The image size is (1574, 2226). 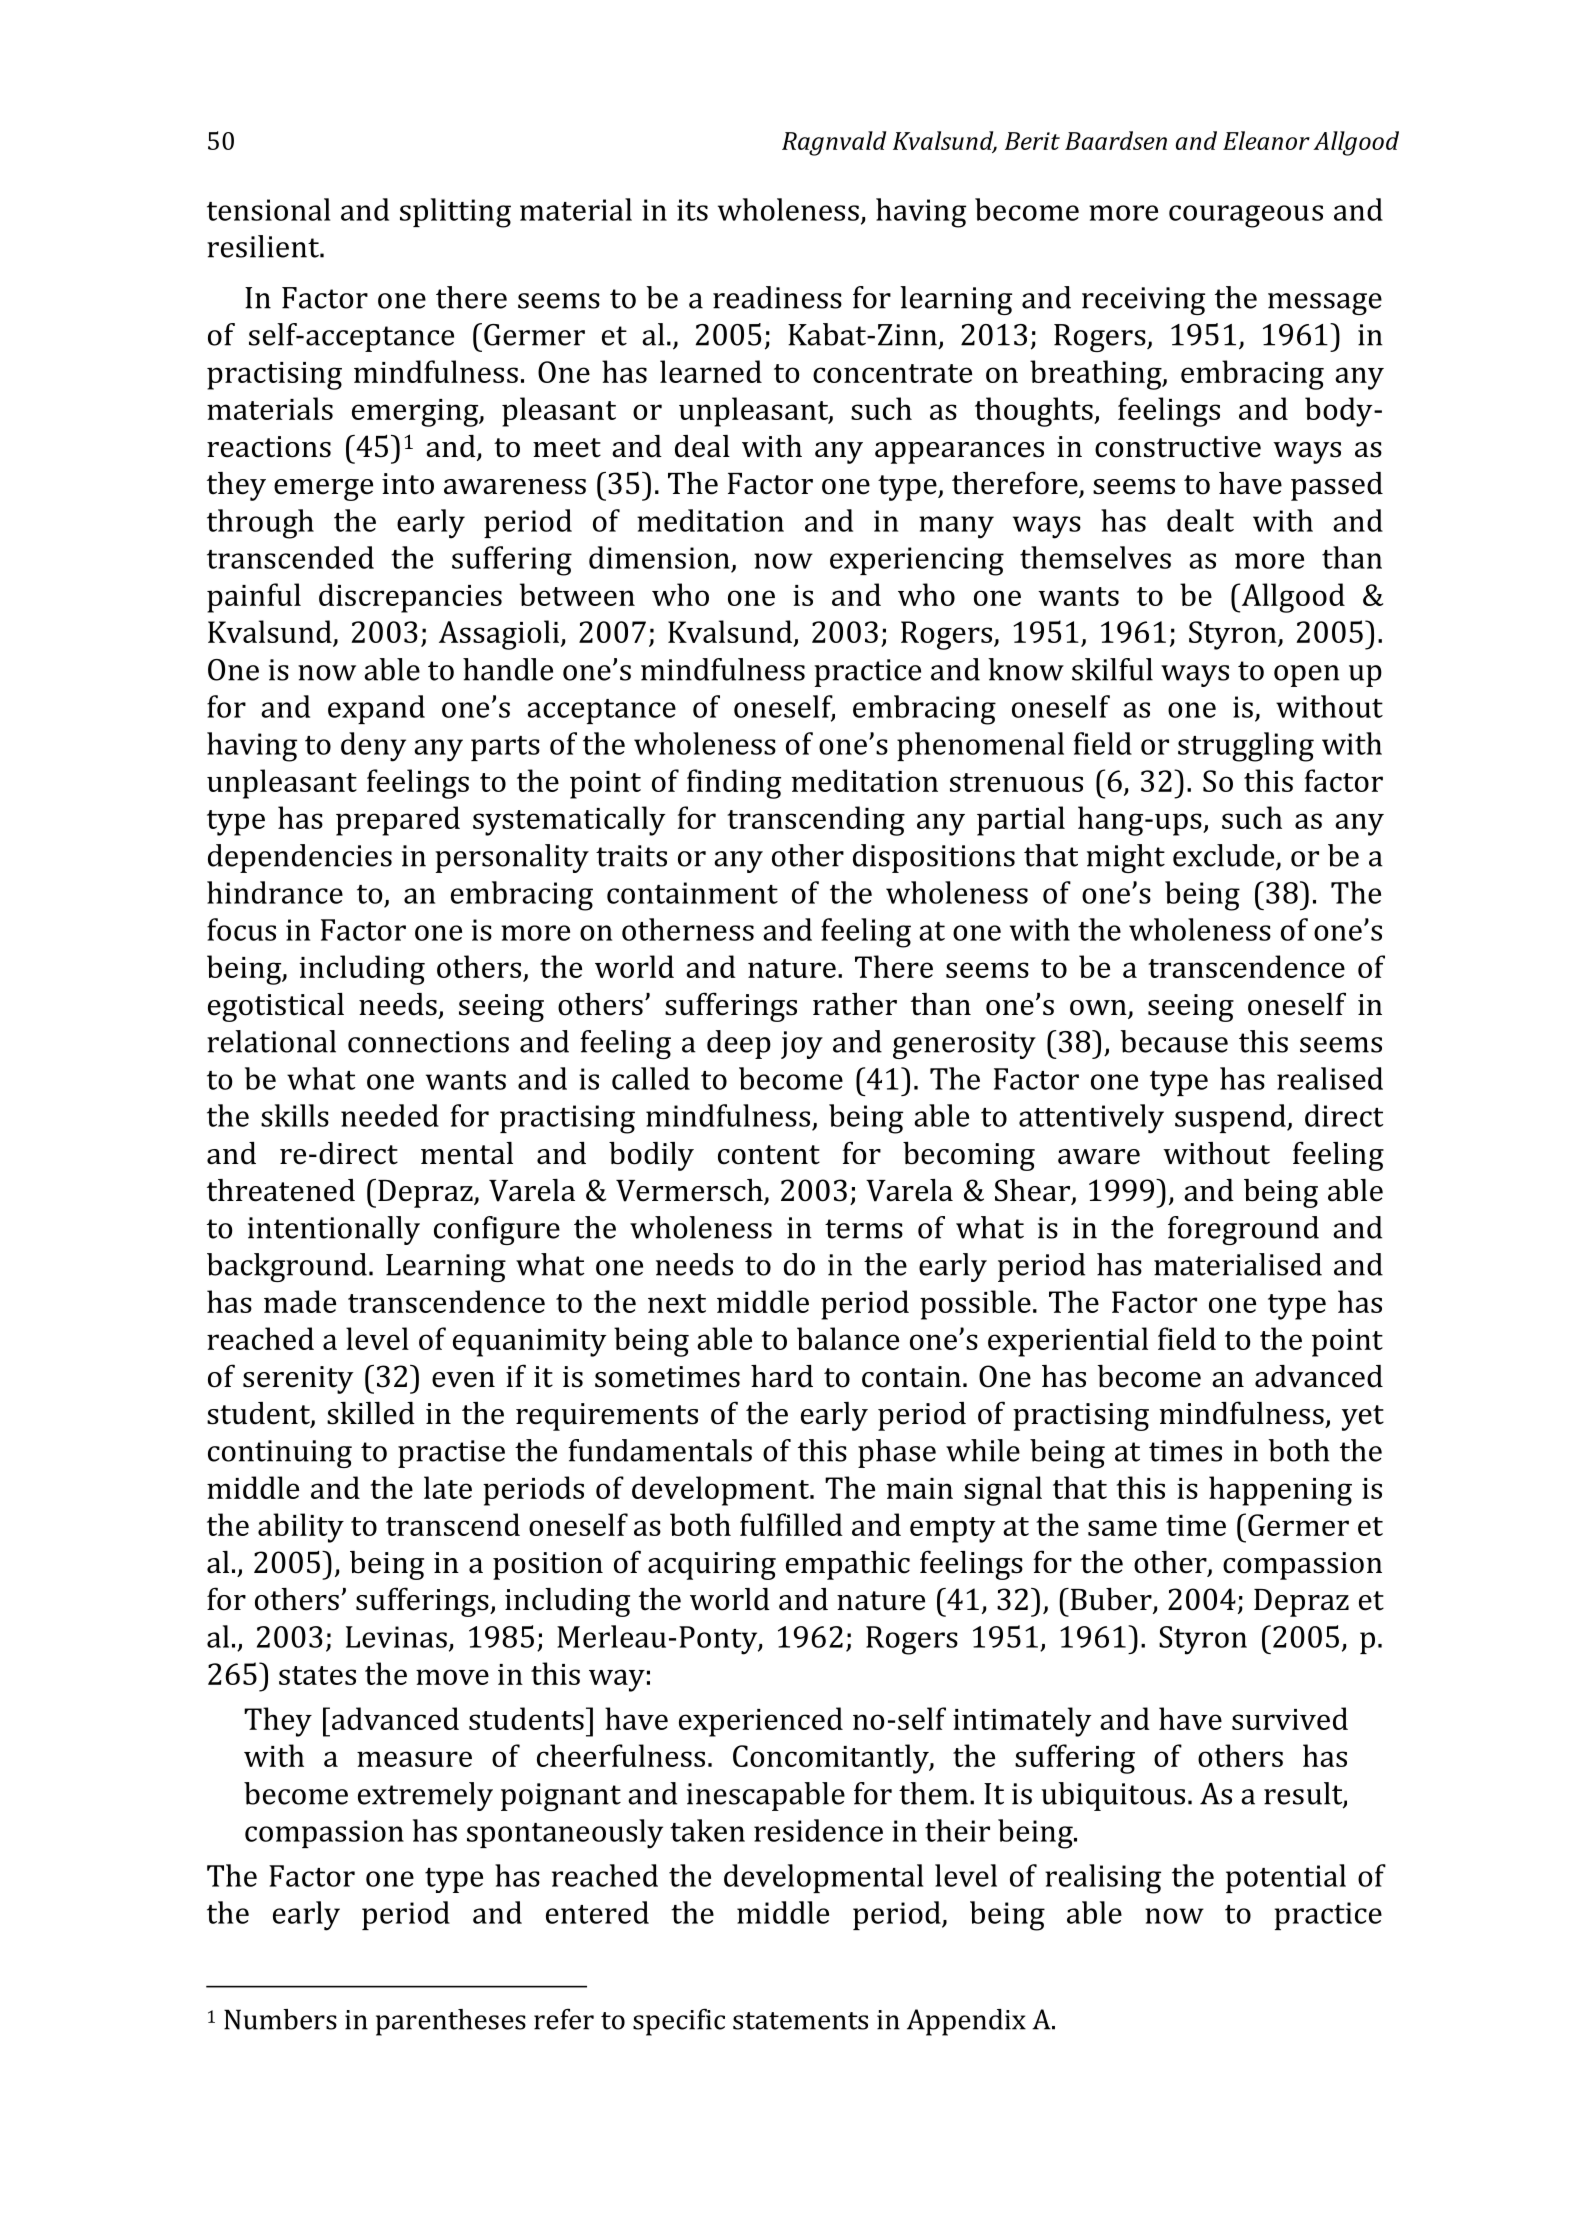 What do you see at coordinates (451, 2022) in the document?
I see `parentheses` at bounding box center [451, 2022].
